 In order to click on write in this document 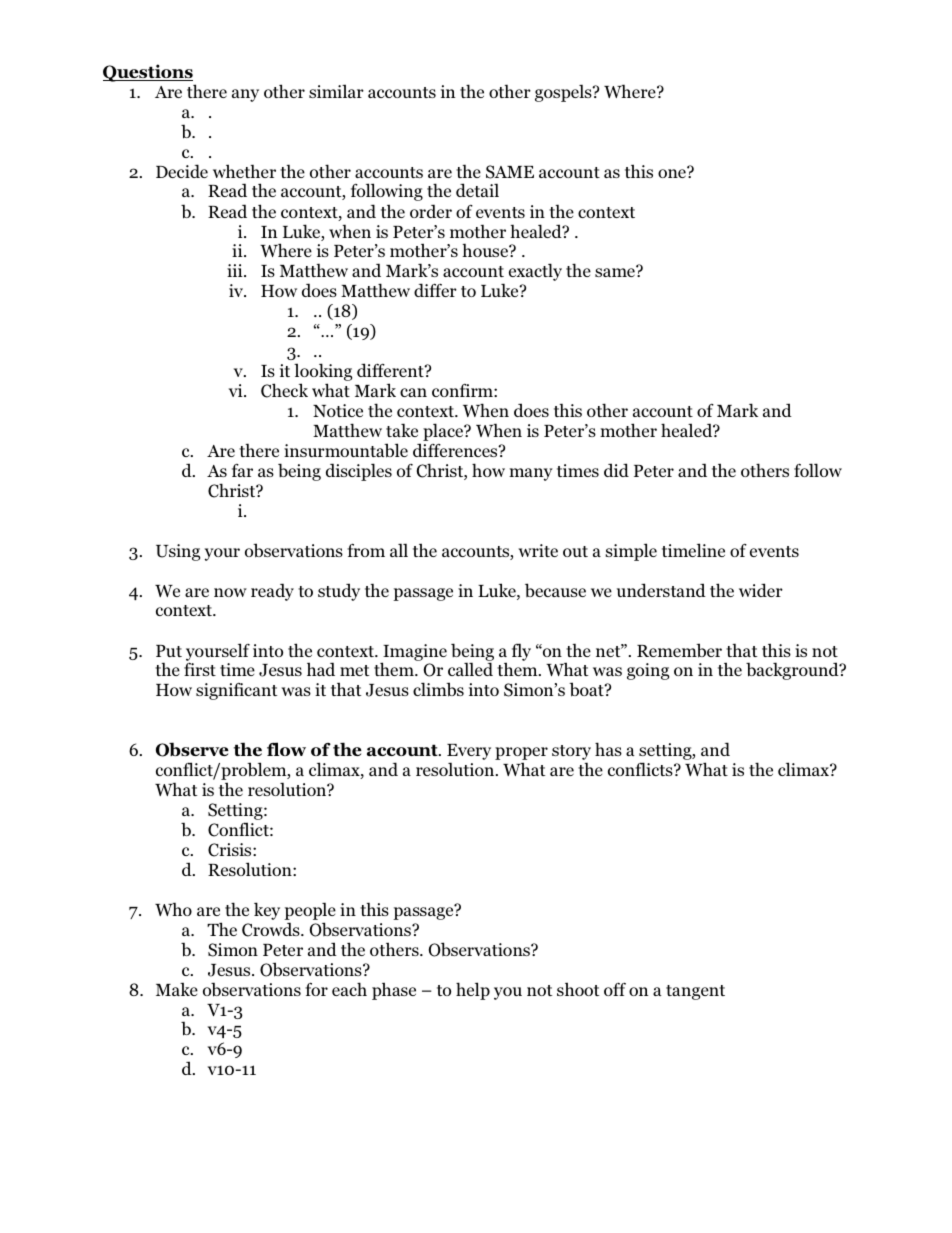, I will do `click(538, 550)`.
